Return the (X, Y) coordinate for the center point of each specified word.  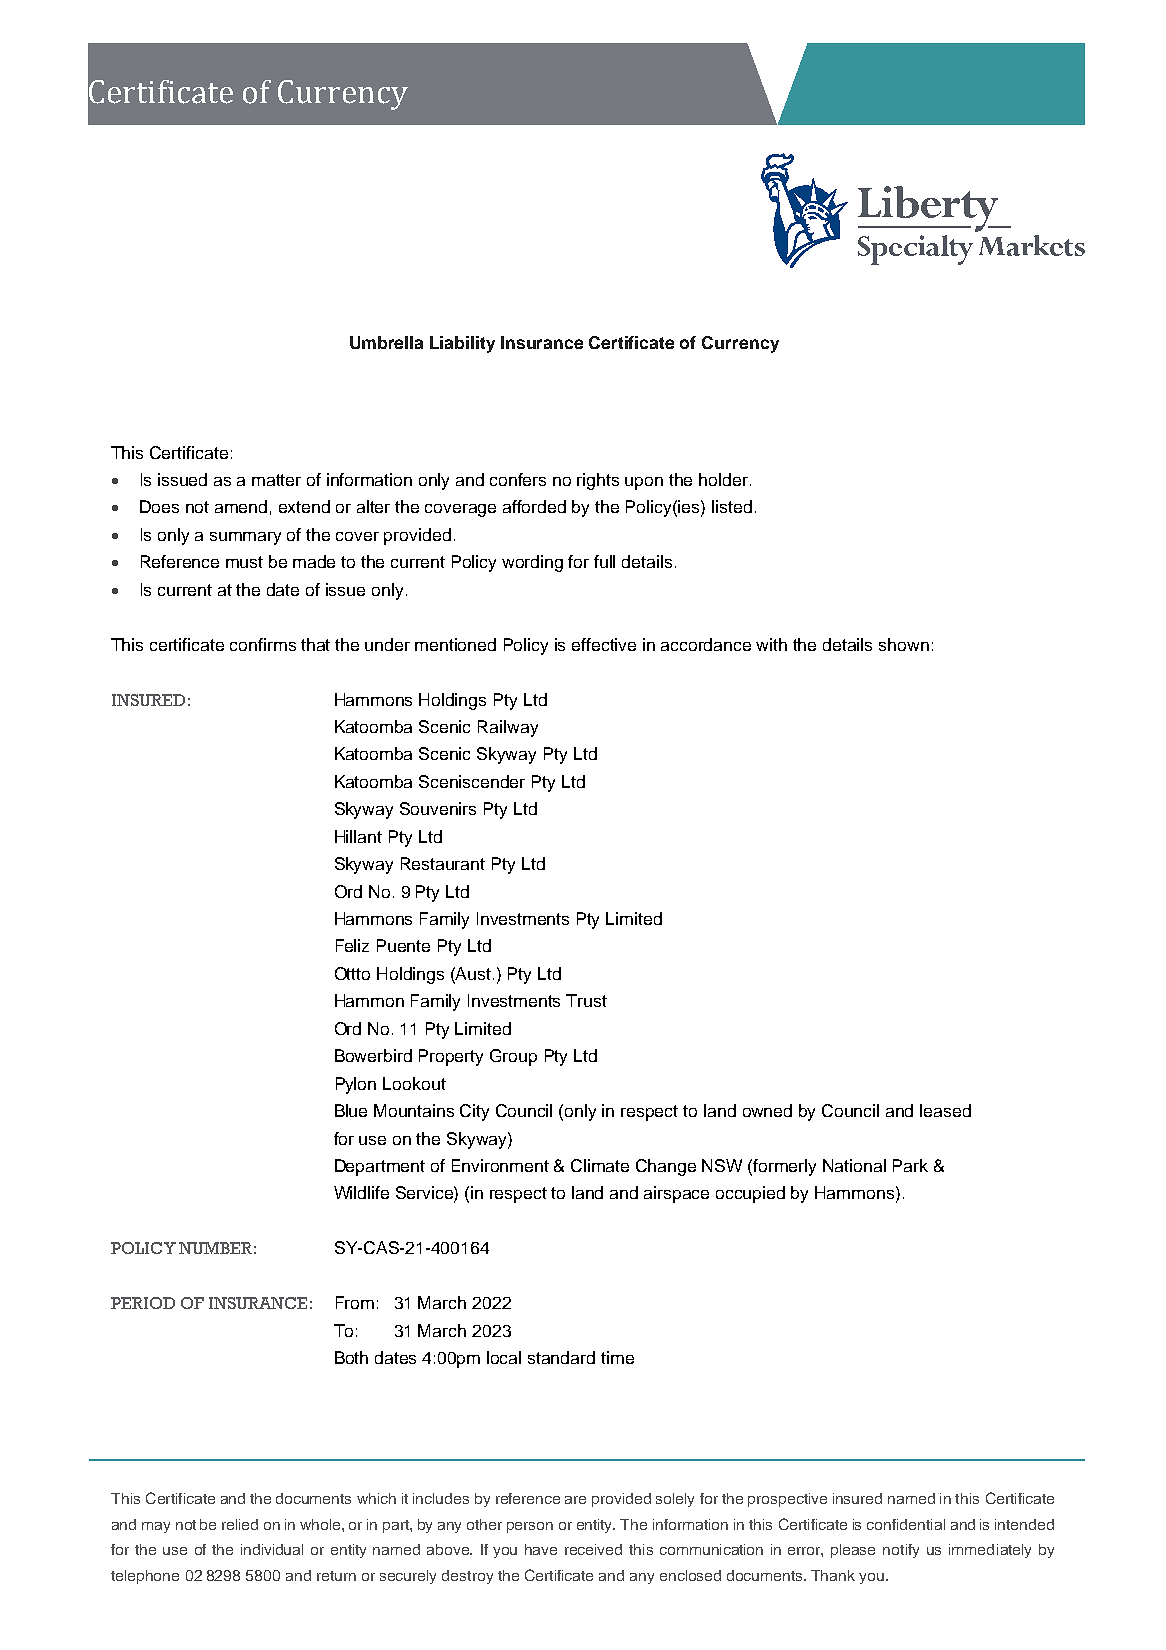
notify (901, 1551)
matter (276, 480)
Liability (462, 344)
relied (240, 1524)
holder (725, 479)
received (593, 1549)
